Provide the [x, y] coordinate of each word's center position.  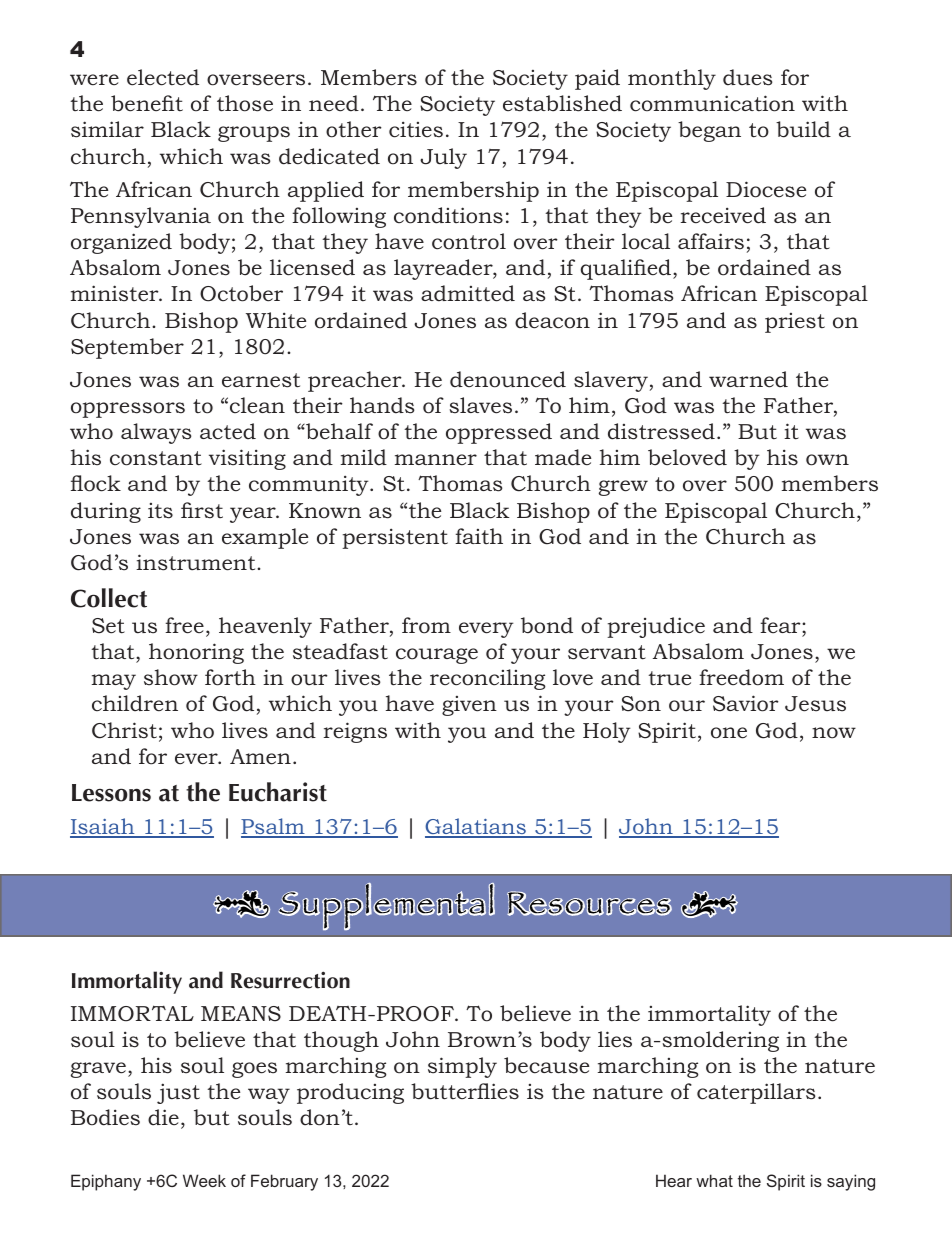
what [714, 1180]
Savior [746, 703]
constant [156, 458]
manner [436, 459]
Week [204, 1180]
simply [462, 1067]
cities [416, 129]
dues [747, 77]
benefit [147, 103]
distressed [661, 431]
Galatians [476, 827]
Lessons [111, 793]
